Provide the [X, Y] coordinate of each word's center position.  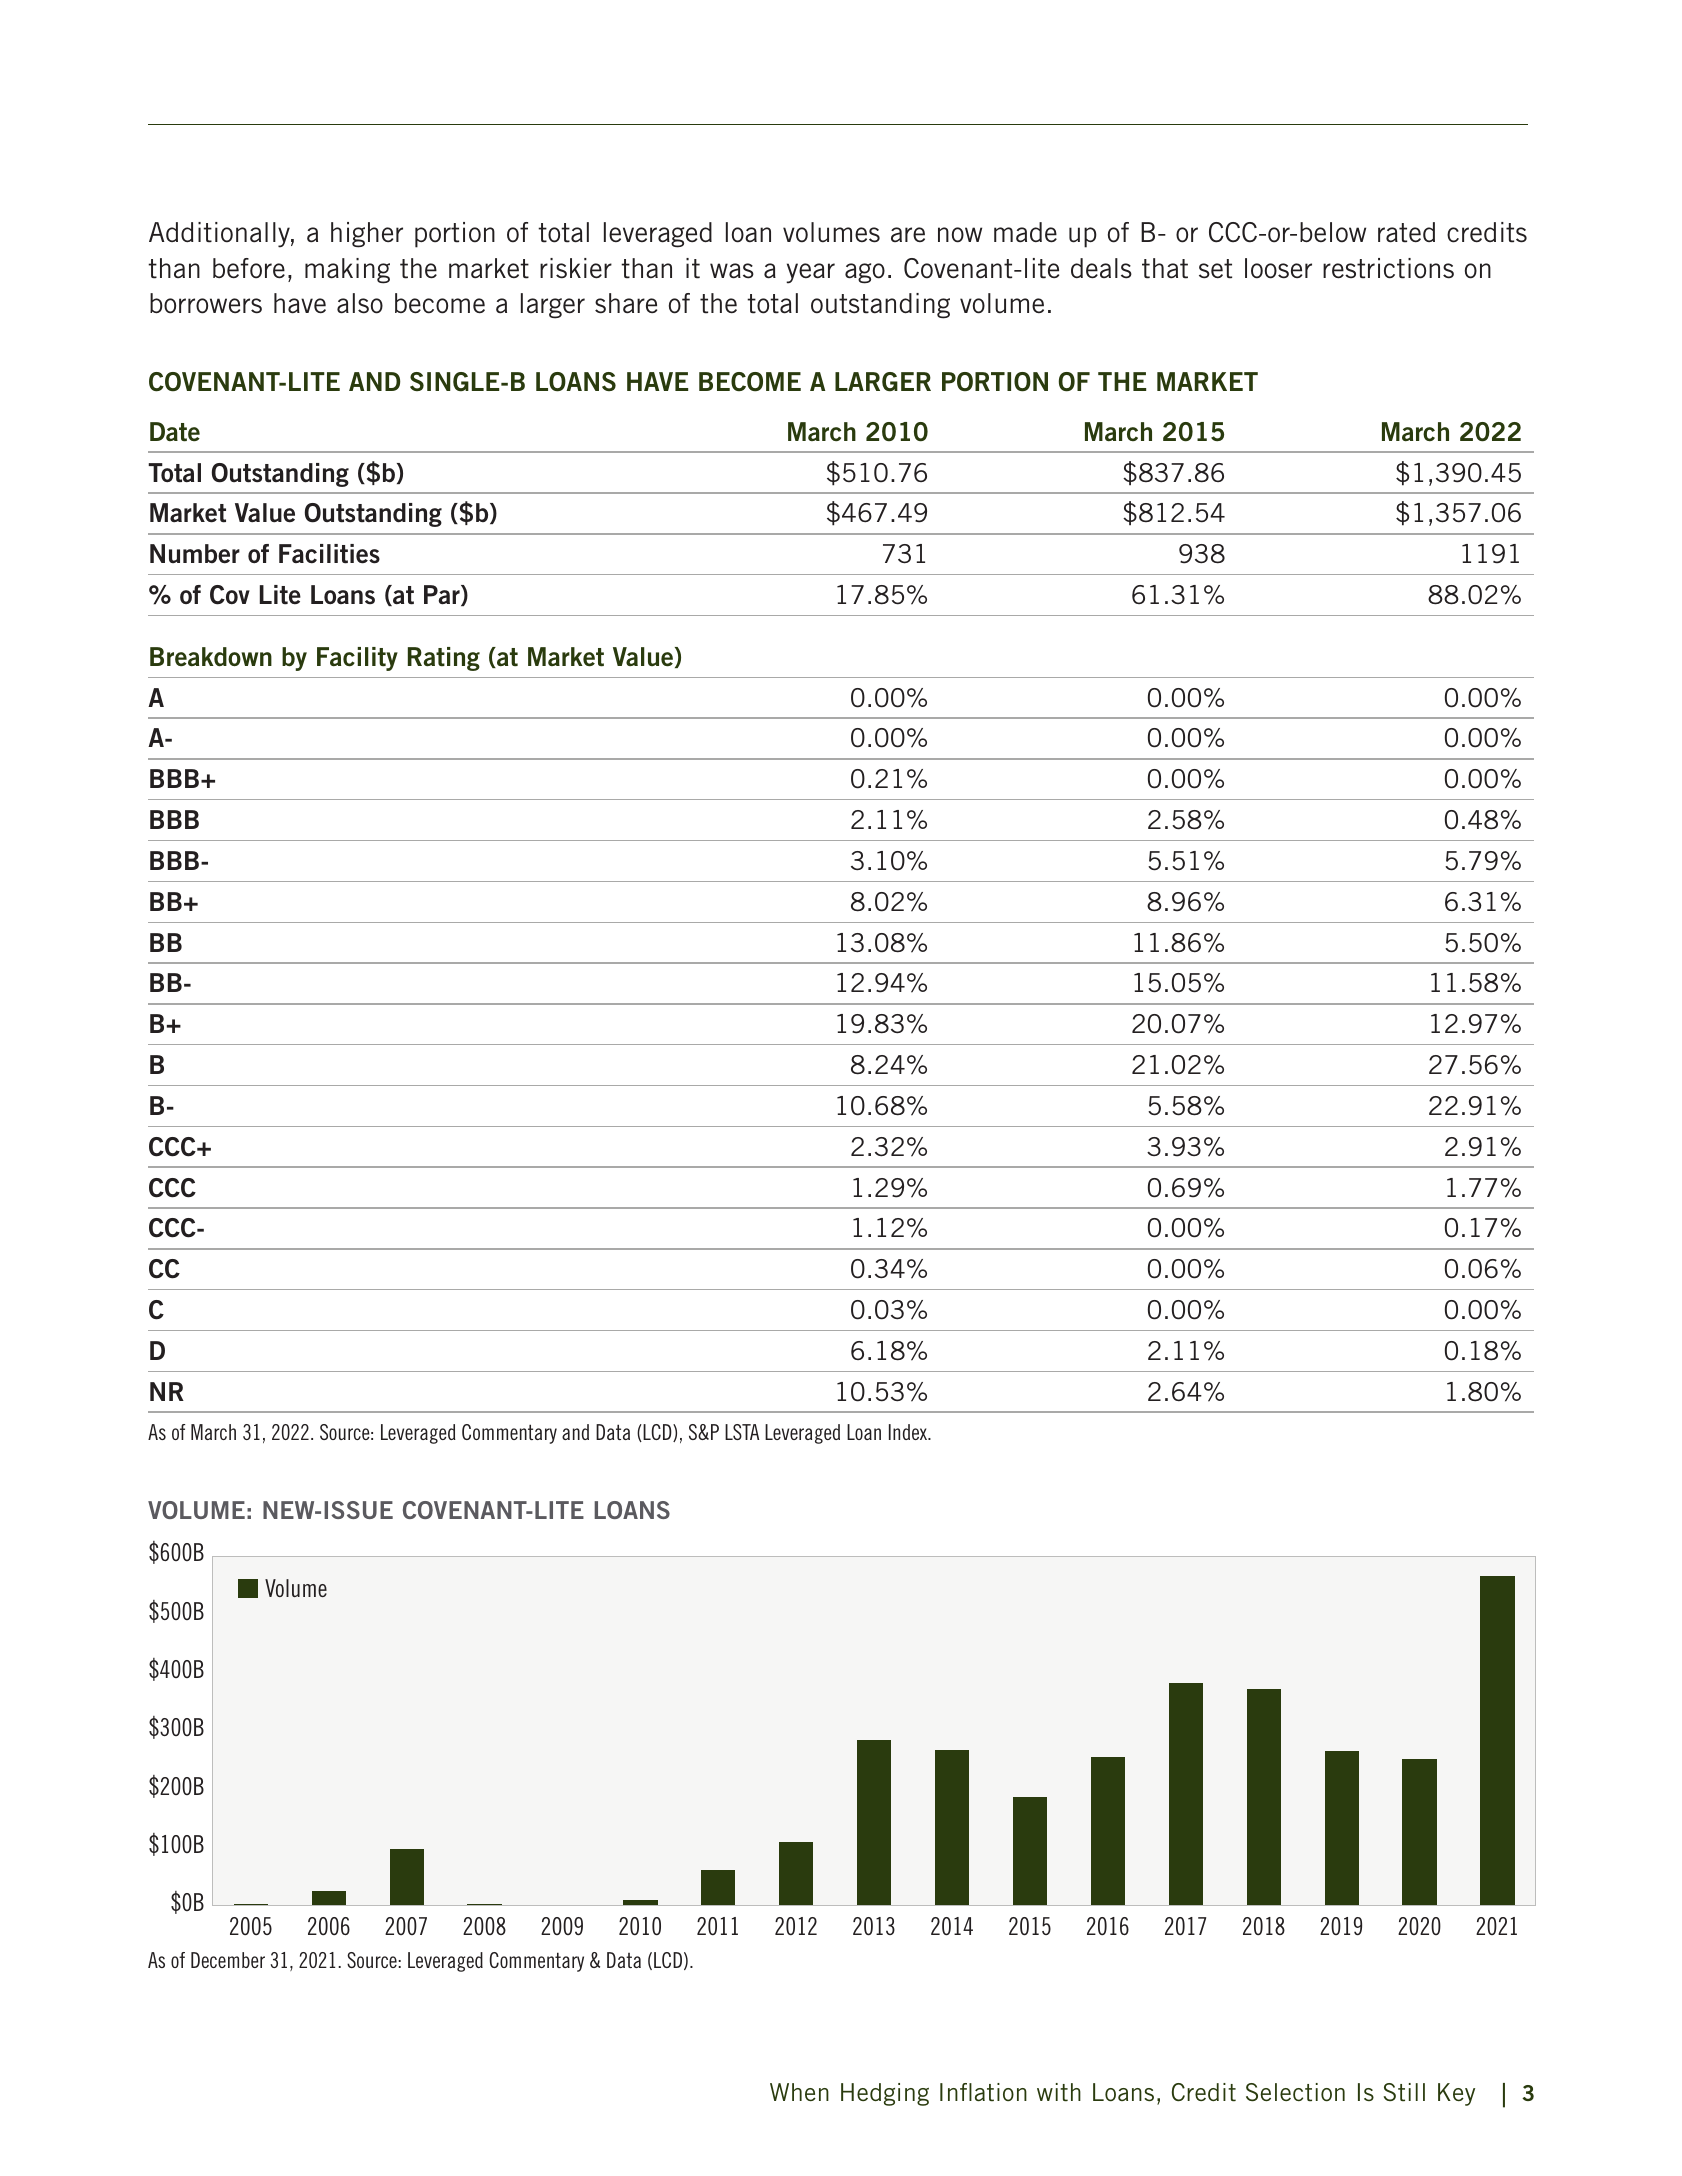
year [810, 273]
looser [1278, 268]
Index [909, 1432]
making [347, 271]
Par [443, 595]
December [228, 1960]
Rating [444, 659]
